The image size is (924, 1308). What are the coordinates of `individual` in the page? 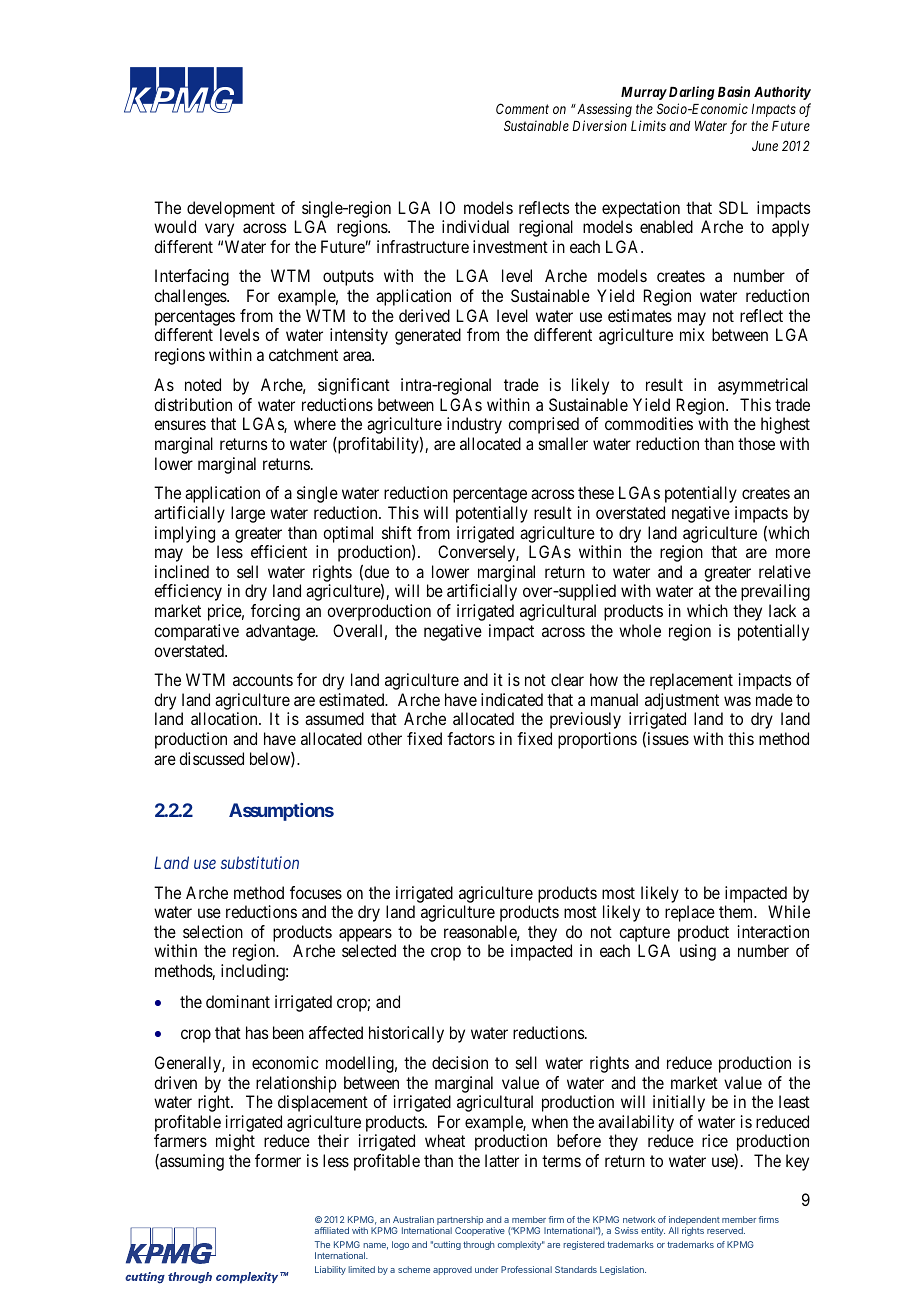 It's located at (475, 226).
